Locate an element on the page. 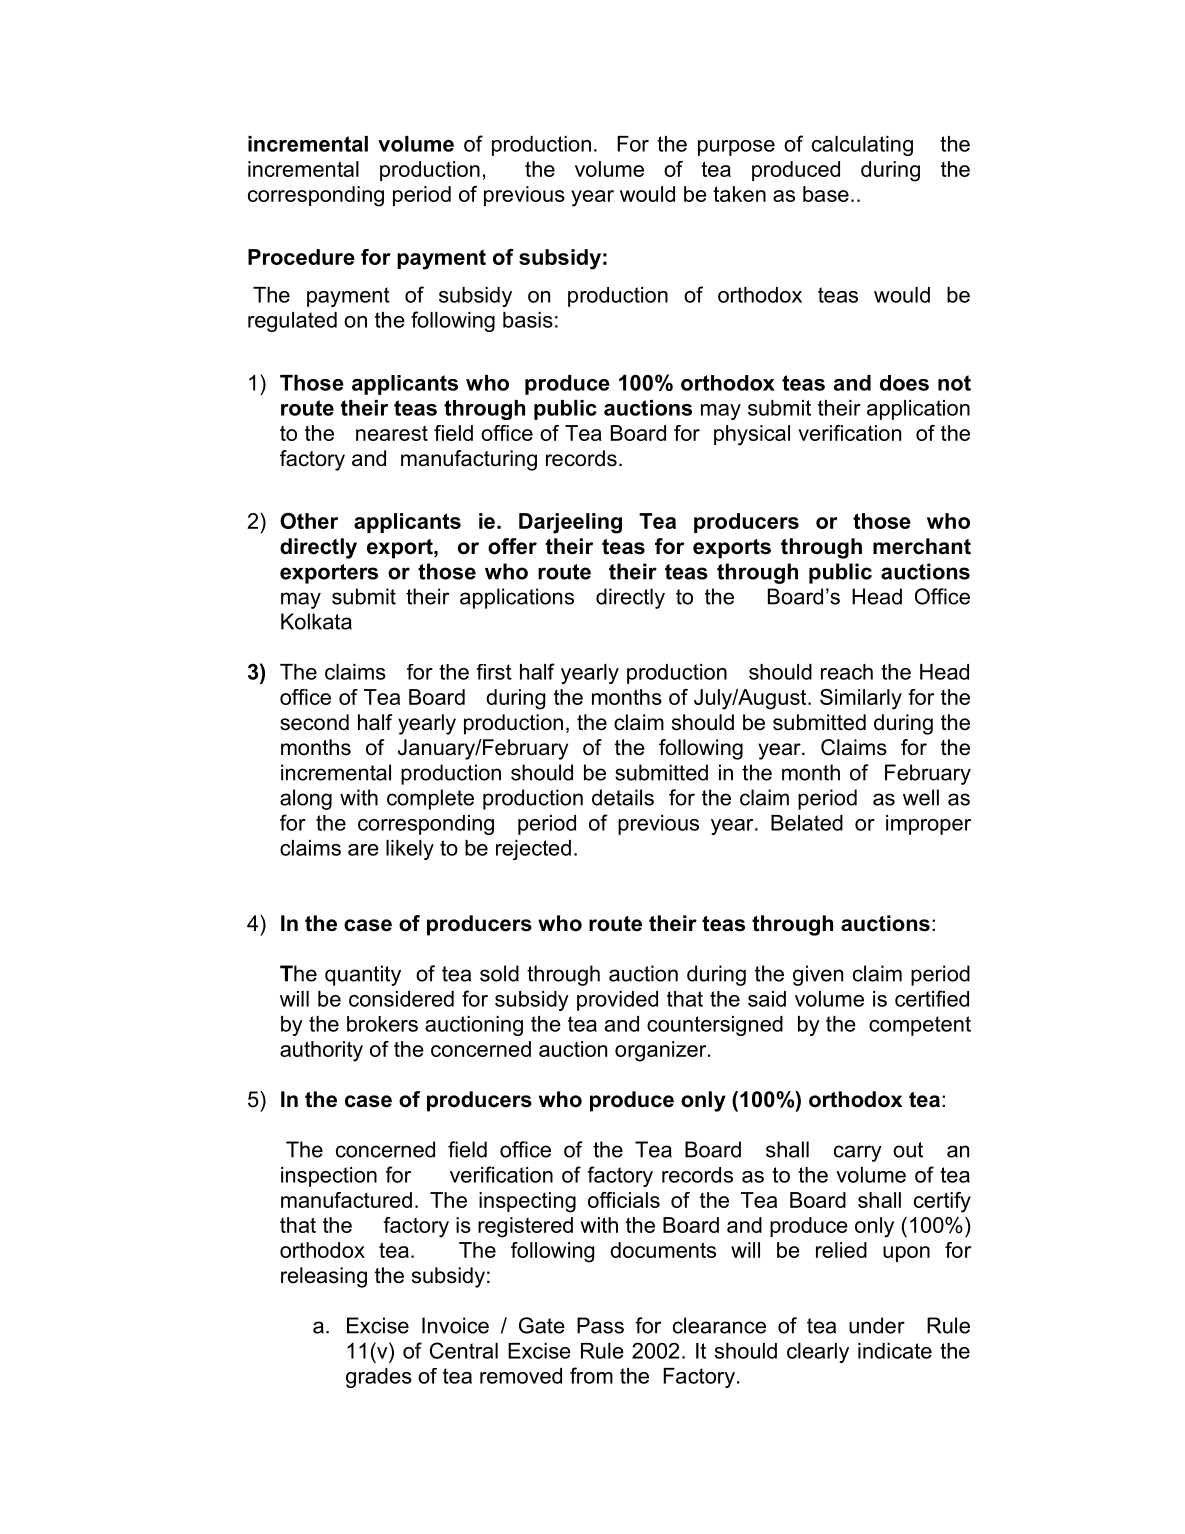  calculating is located at coordinates (862, 146).
